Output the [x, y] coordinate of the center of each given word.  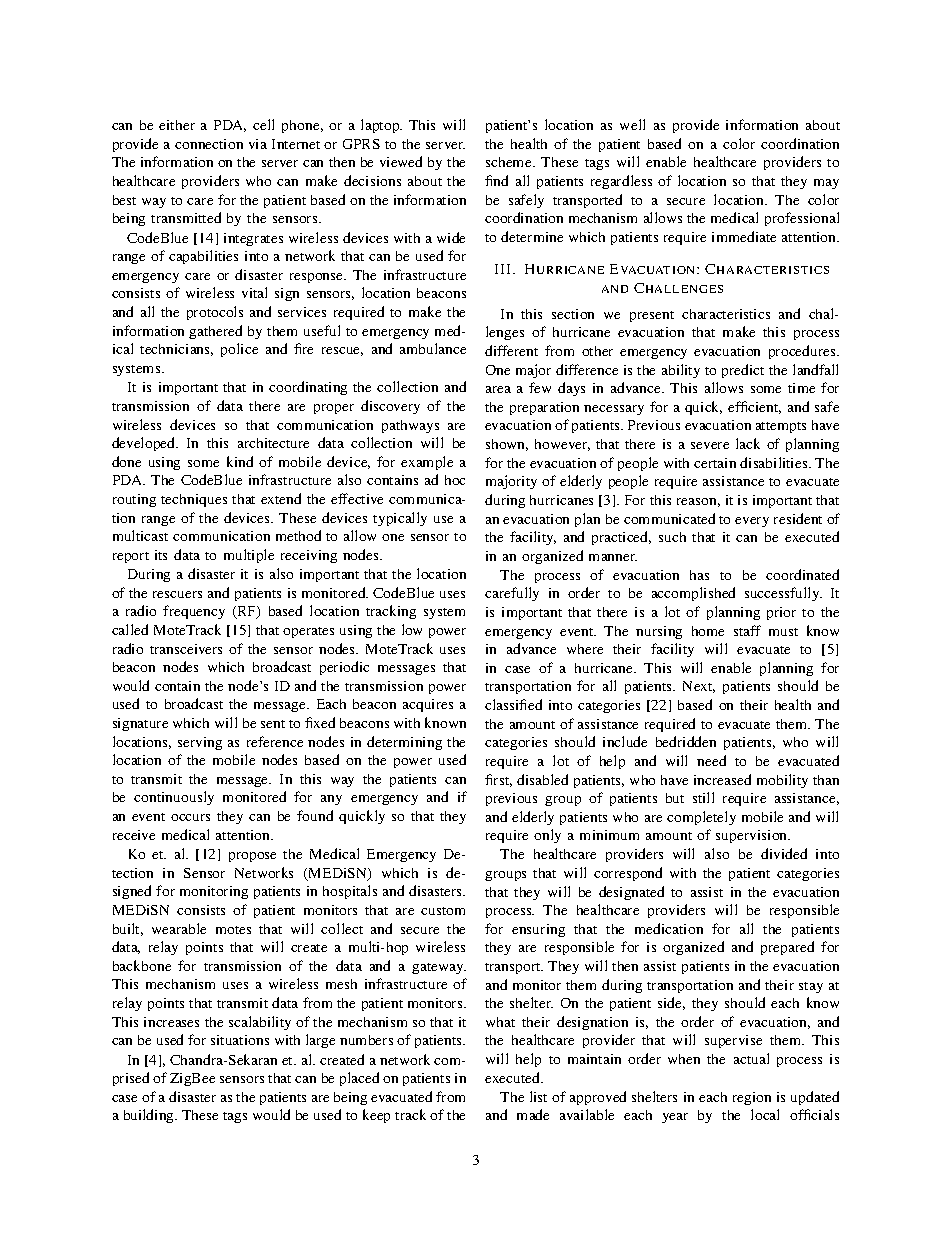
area [498, 389]
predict [743, 371]
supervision [753, 836]
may [826, 184]
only [547, 836]
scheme [510, 162]
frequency [194, 612]
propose [252, 857]
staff [747, 630]
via [258, 144]
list [538, 1096]
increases [171, 1022]
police [239, 350]
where [585, 649]
